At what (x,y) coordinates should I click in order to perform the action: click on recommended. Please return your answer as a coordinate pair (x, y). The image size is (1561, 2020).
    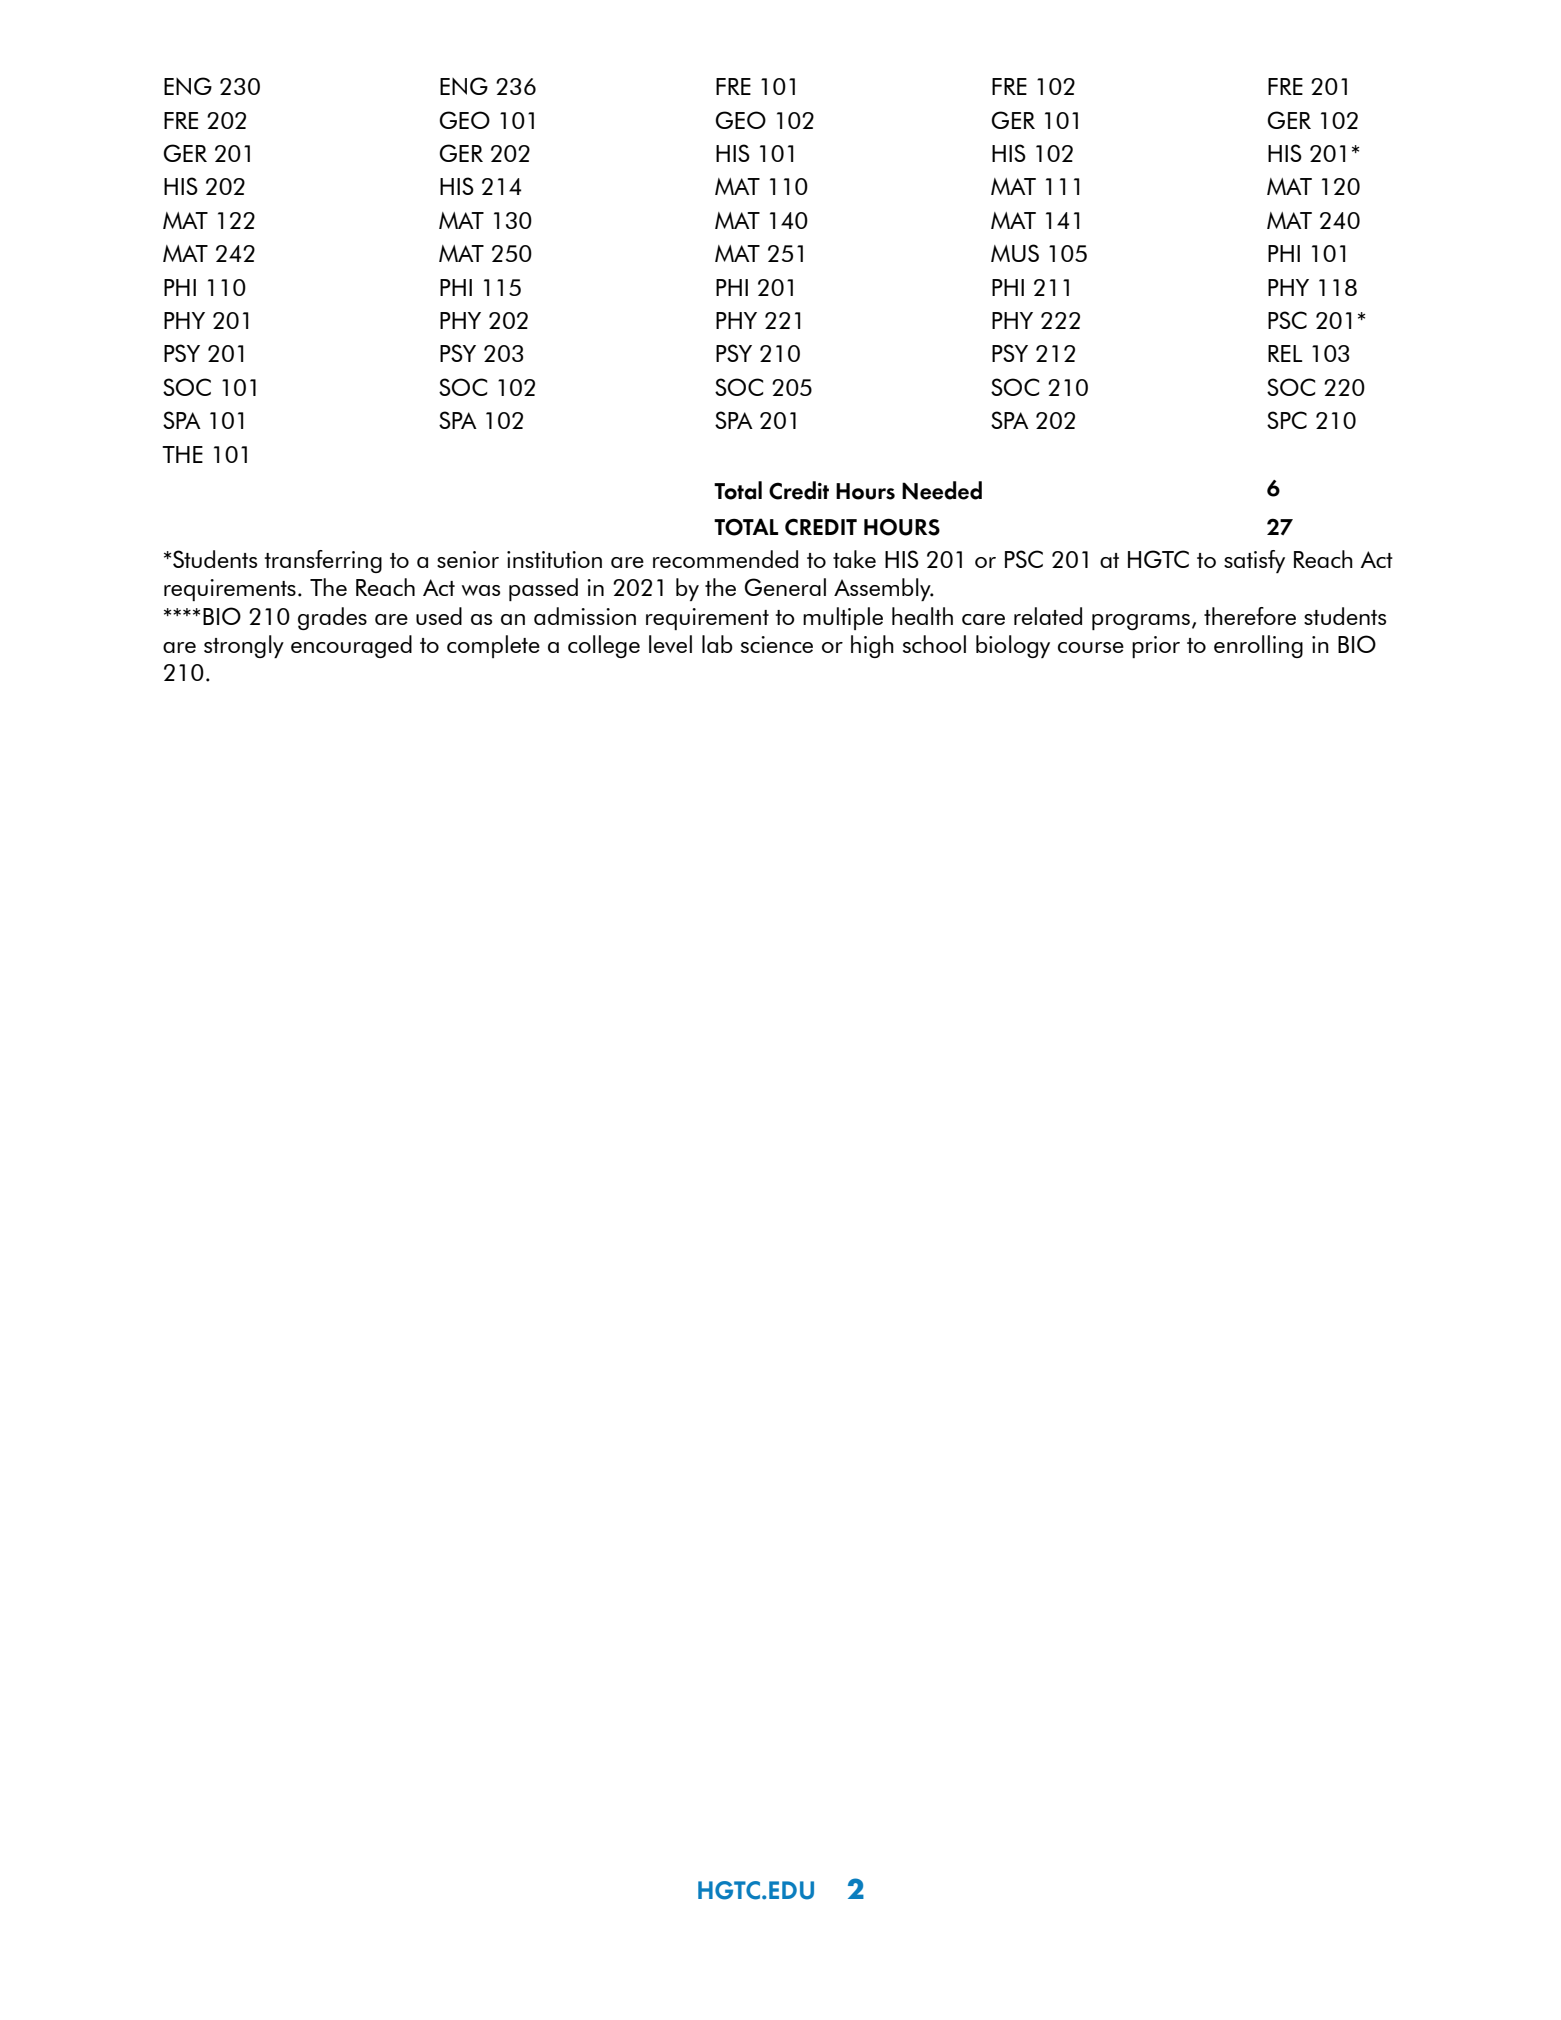
    Looking at the image, I should click on (725, 559).
